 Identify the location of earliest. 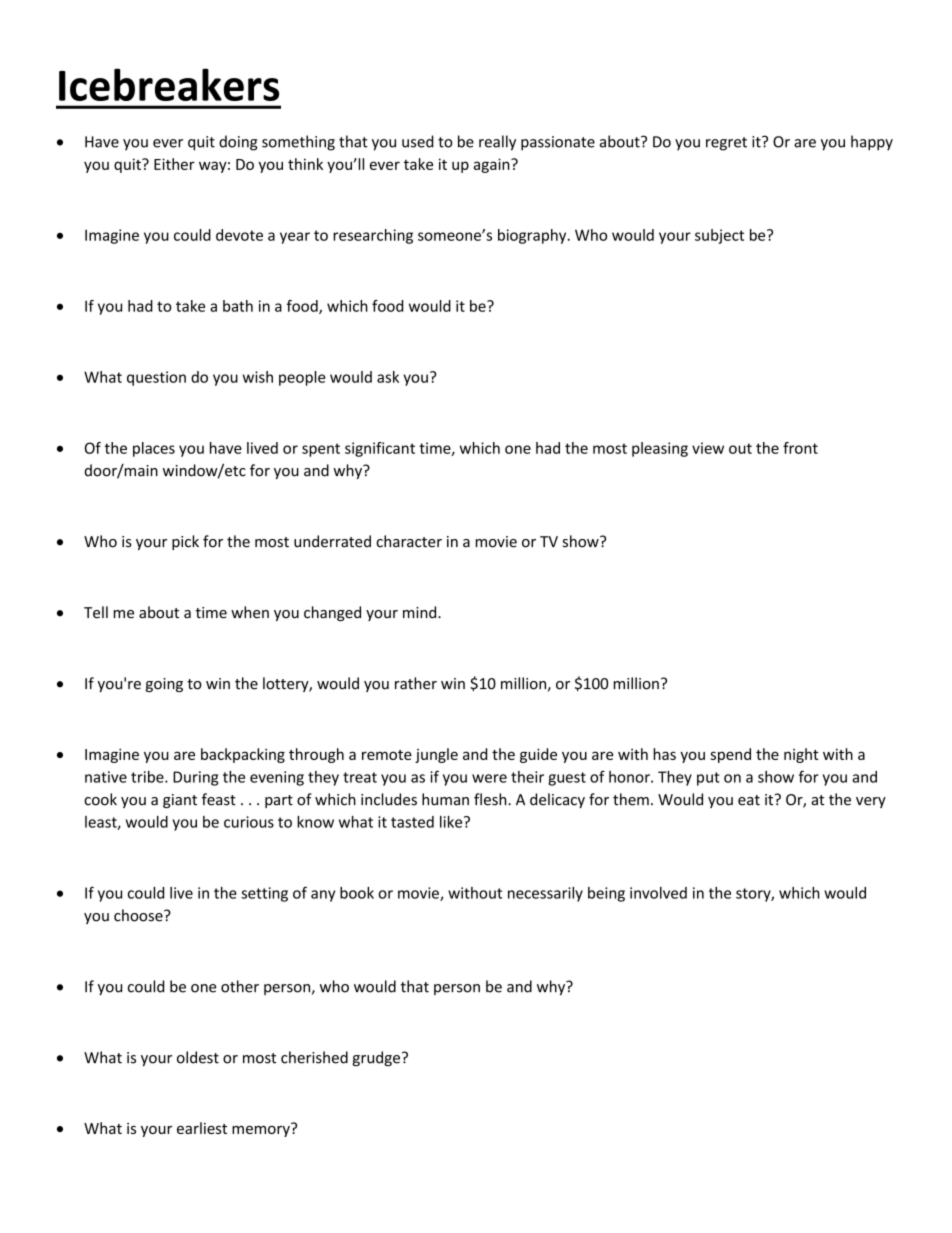
(202, 1128).
